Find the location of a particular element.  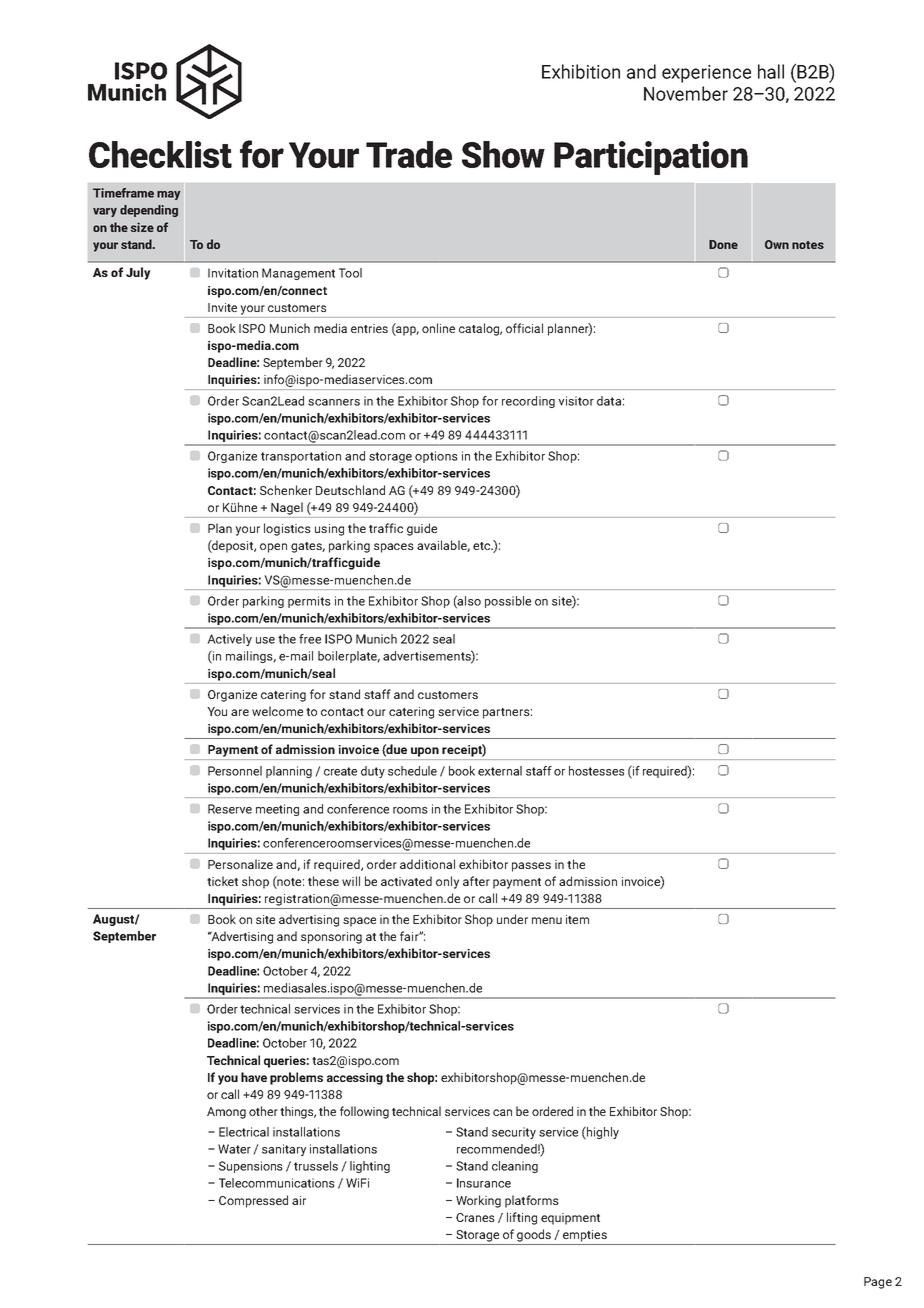

item is located at coordinates (577, 919).
